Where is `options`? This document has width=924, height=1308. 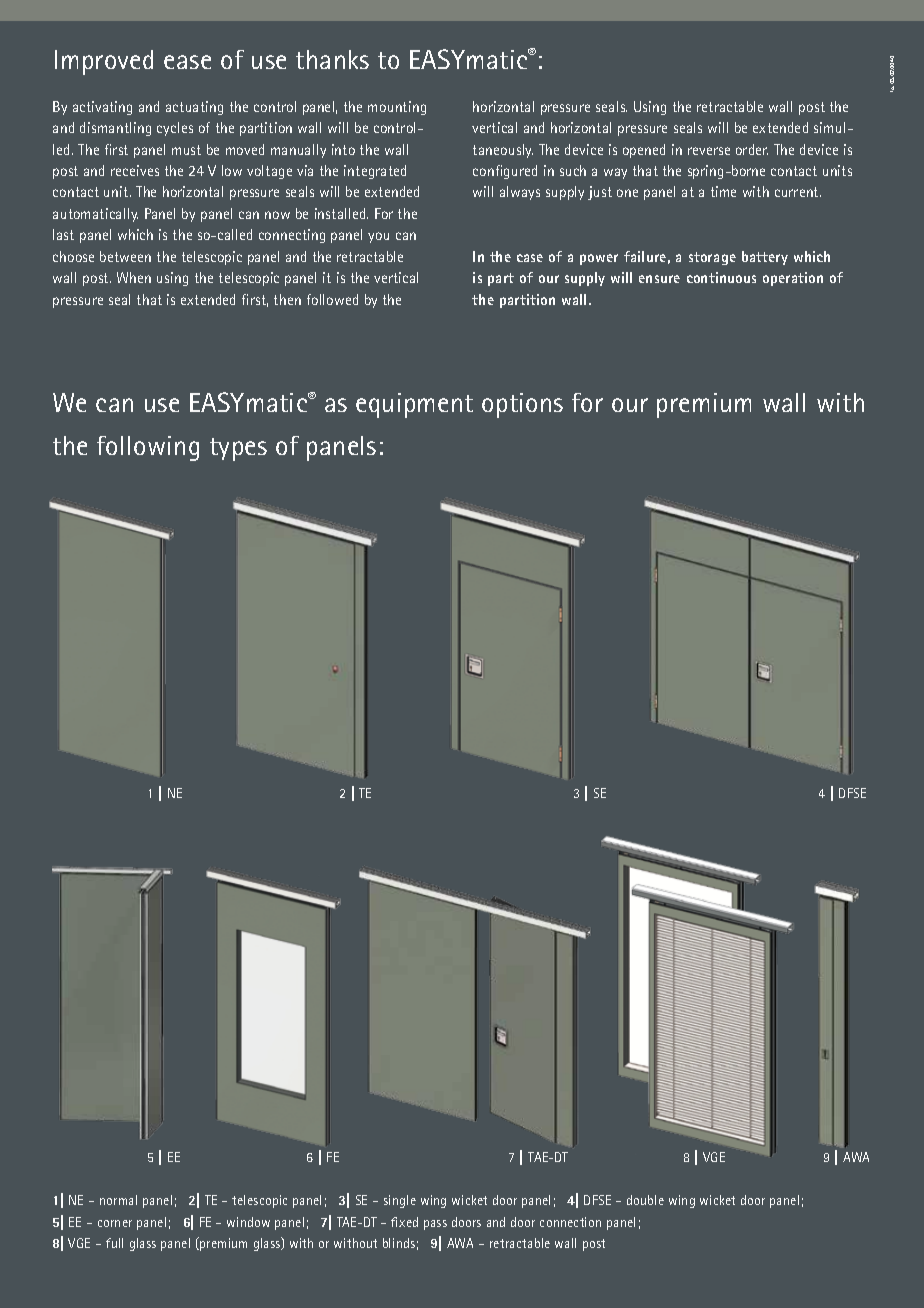 options is located at coordinates (522, 405).
